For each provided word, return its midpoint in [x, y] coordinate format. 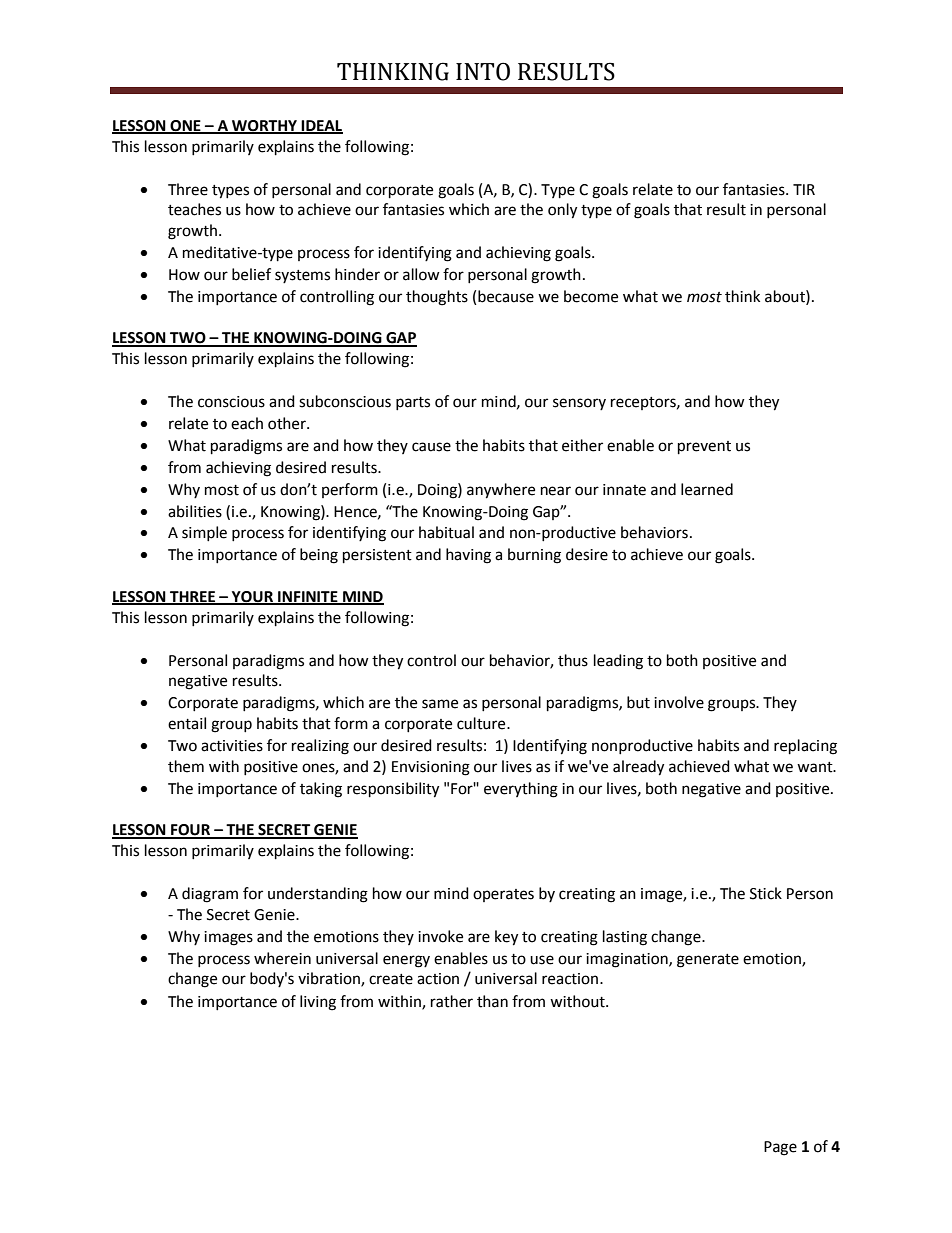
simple [204, 533]
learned [707, 489]
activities [232, 746]
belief [251, 274]
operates [503, 895]
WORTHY [265, 126]
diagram [210, 895]
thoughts [437, 298]
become [591, 296]
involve [679, 702]
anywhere [501, 491]
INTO [483, 71]
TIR [804, 189]
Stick [766, 893]
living [318, 1003]
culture [482, 723]
